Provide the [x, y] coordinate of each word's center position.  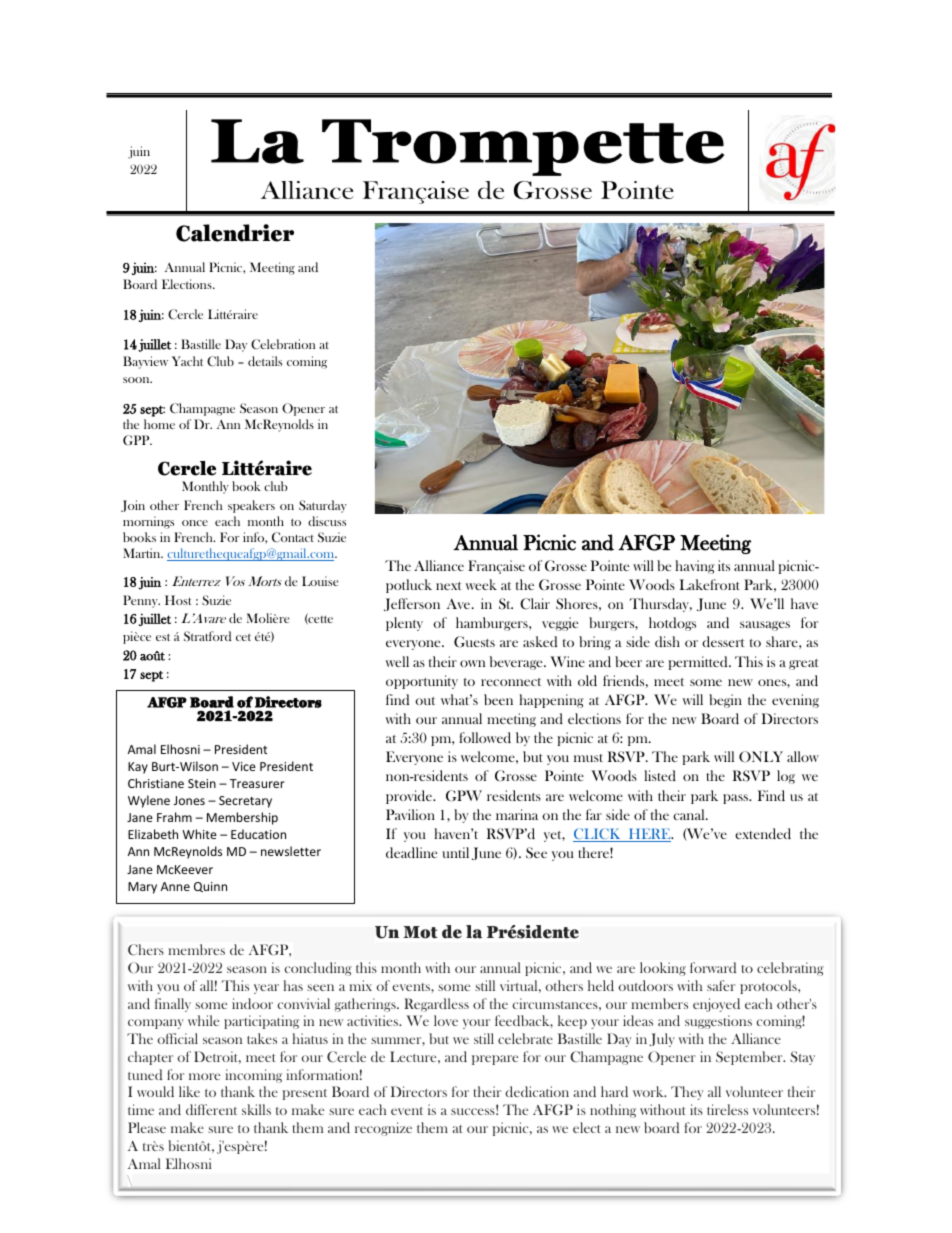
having [695, 567]
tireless [727, 1109]
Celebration [283, 344]
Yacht [187, 361]
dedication [537, 1091]
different [211, 1109]
